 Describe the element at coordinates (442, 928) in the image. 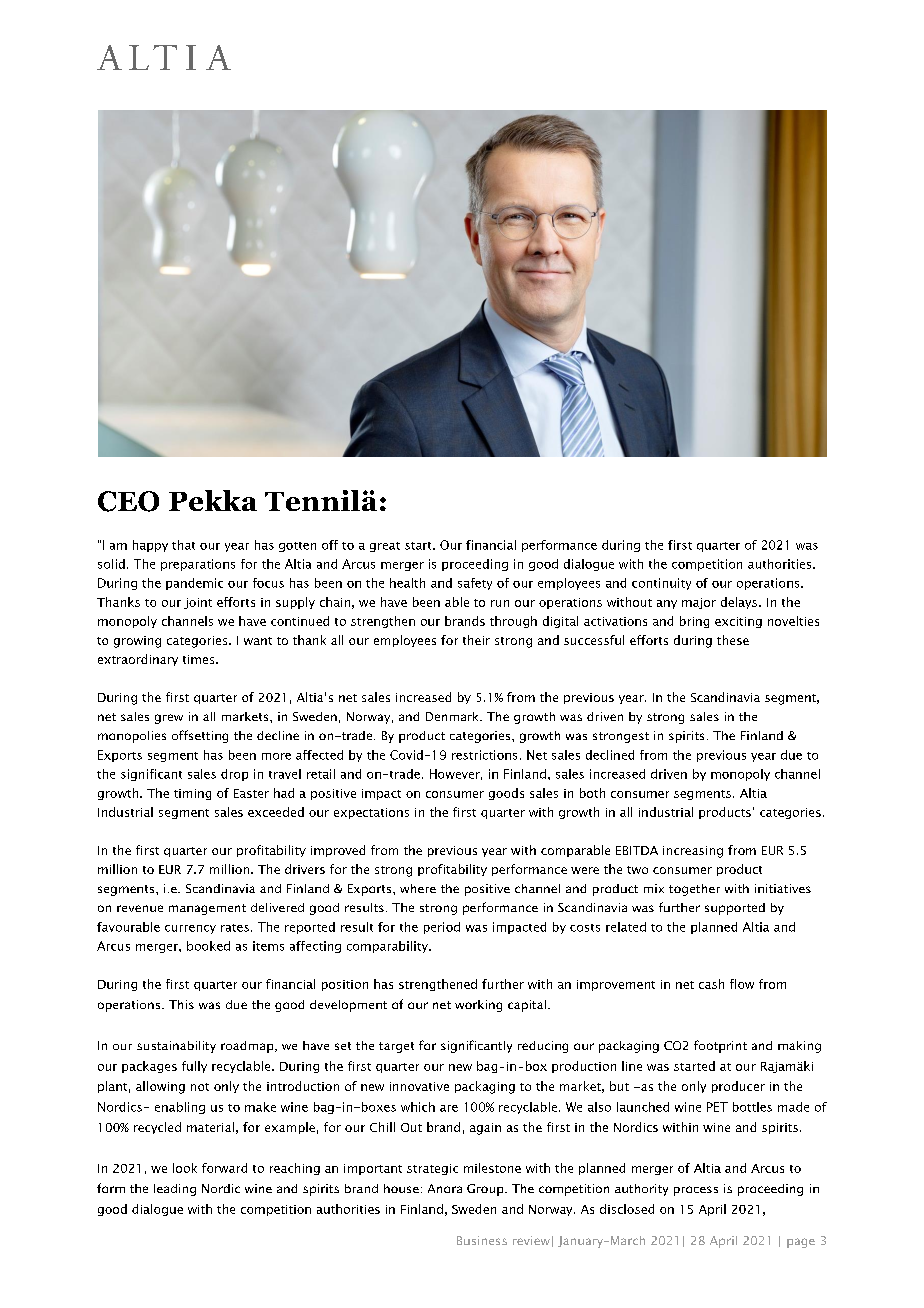

I see `period` at that location.
